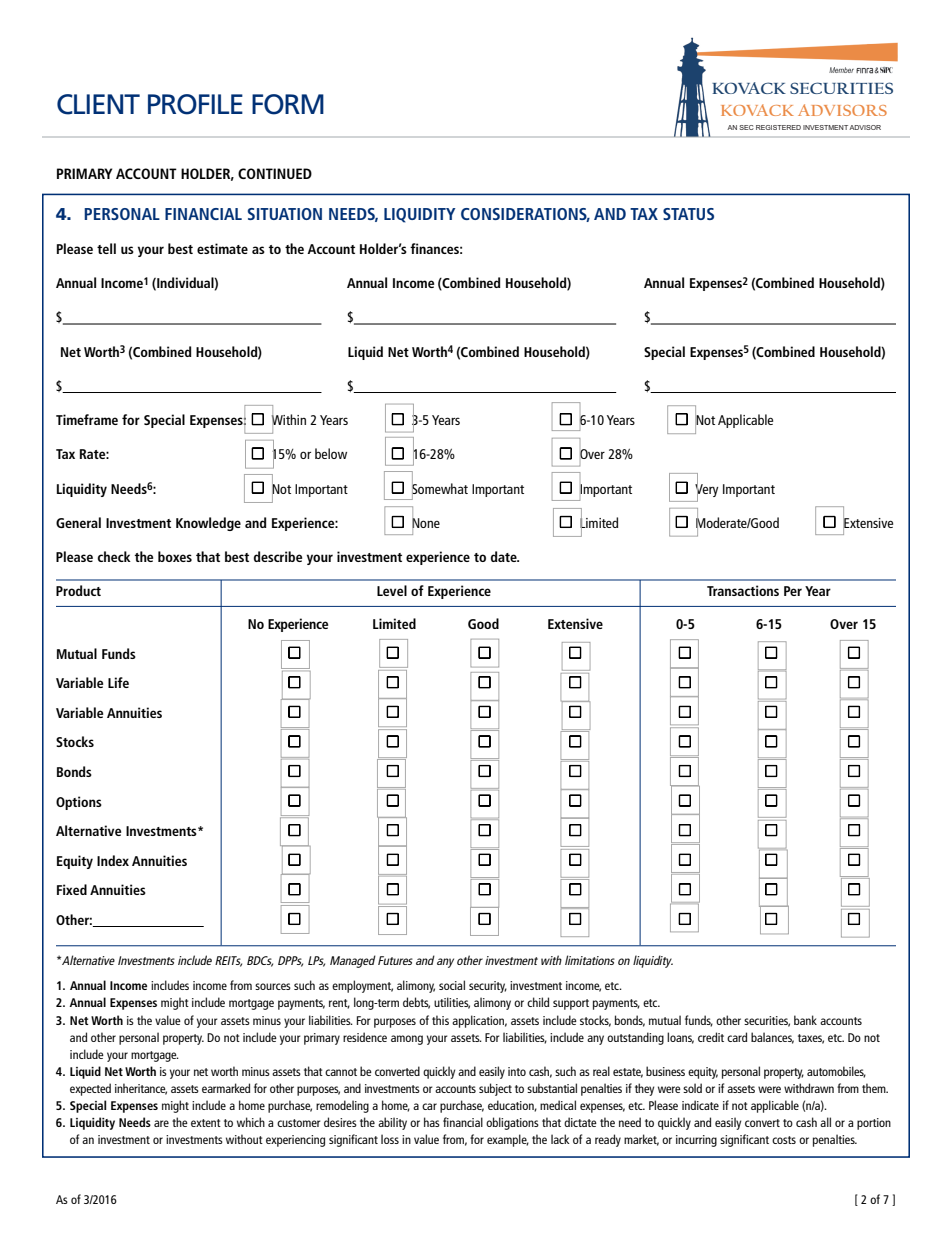 This page has width=952, height=1233. Describe the element at coordinates (161, 1123) in the page. I see `are` at that location.
